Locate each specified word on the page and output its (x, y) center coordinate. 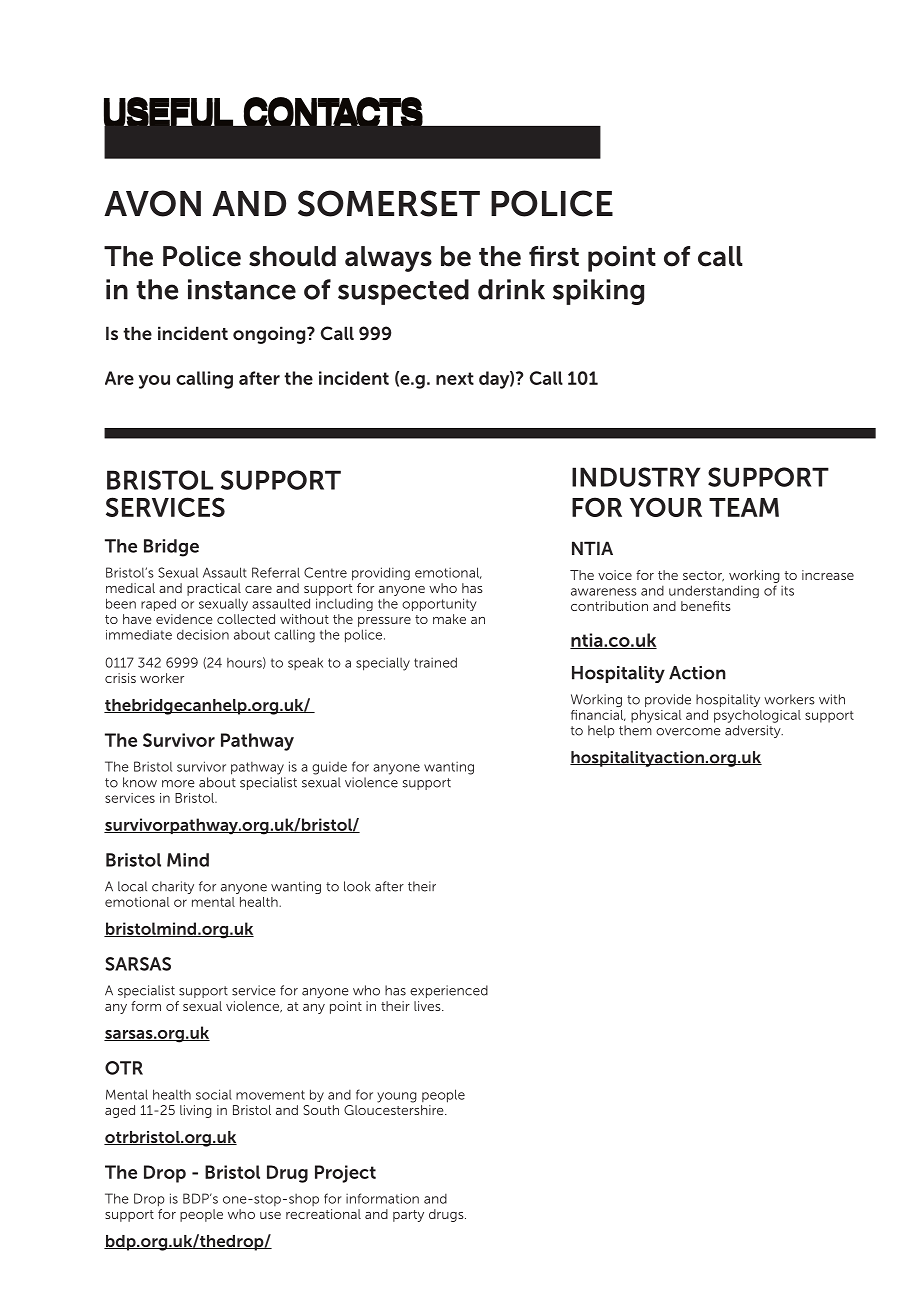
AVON (152, 203)
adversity (754, 731)
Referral (276, 572)
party (408, 1216)
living (196, 1111)
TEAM (744, 507)
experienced (449, 991)
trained (435, 662)
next (455, 378)
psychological (757, 716)
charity (173, 887)
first (554, 256)
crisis (120, 678)
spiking (598, 292)
